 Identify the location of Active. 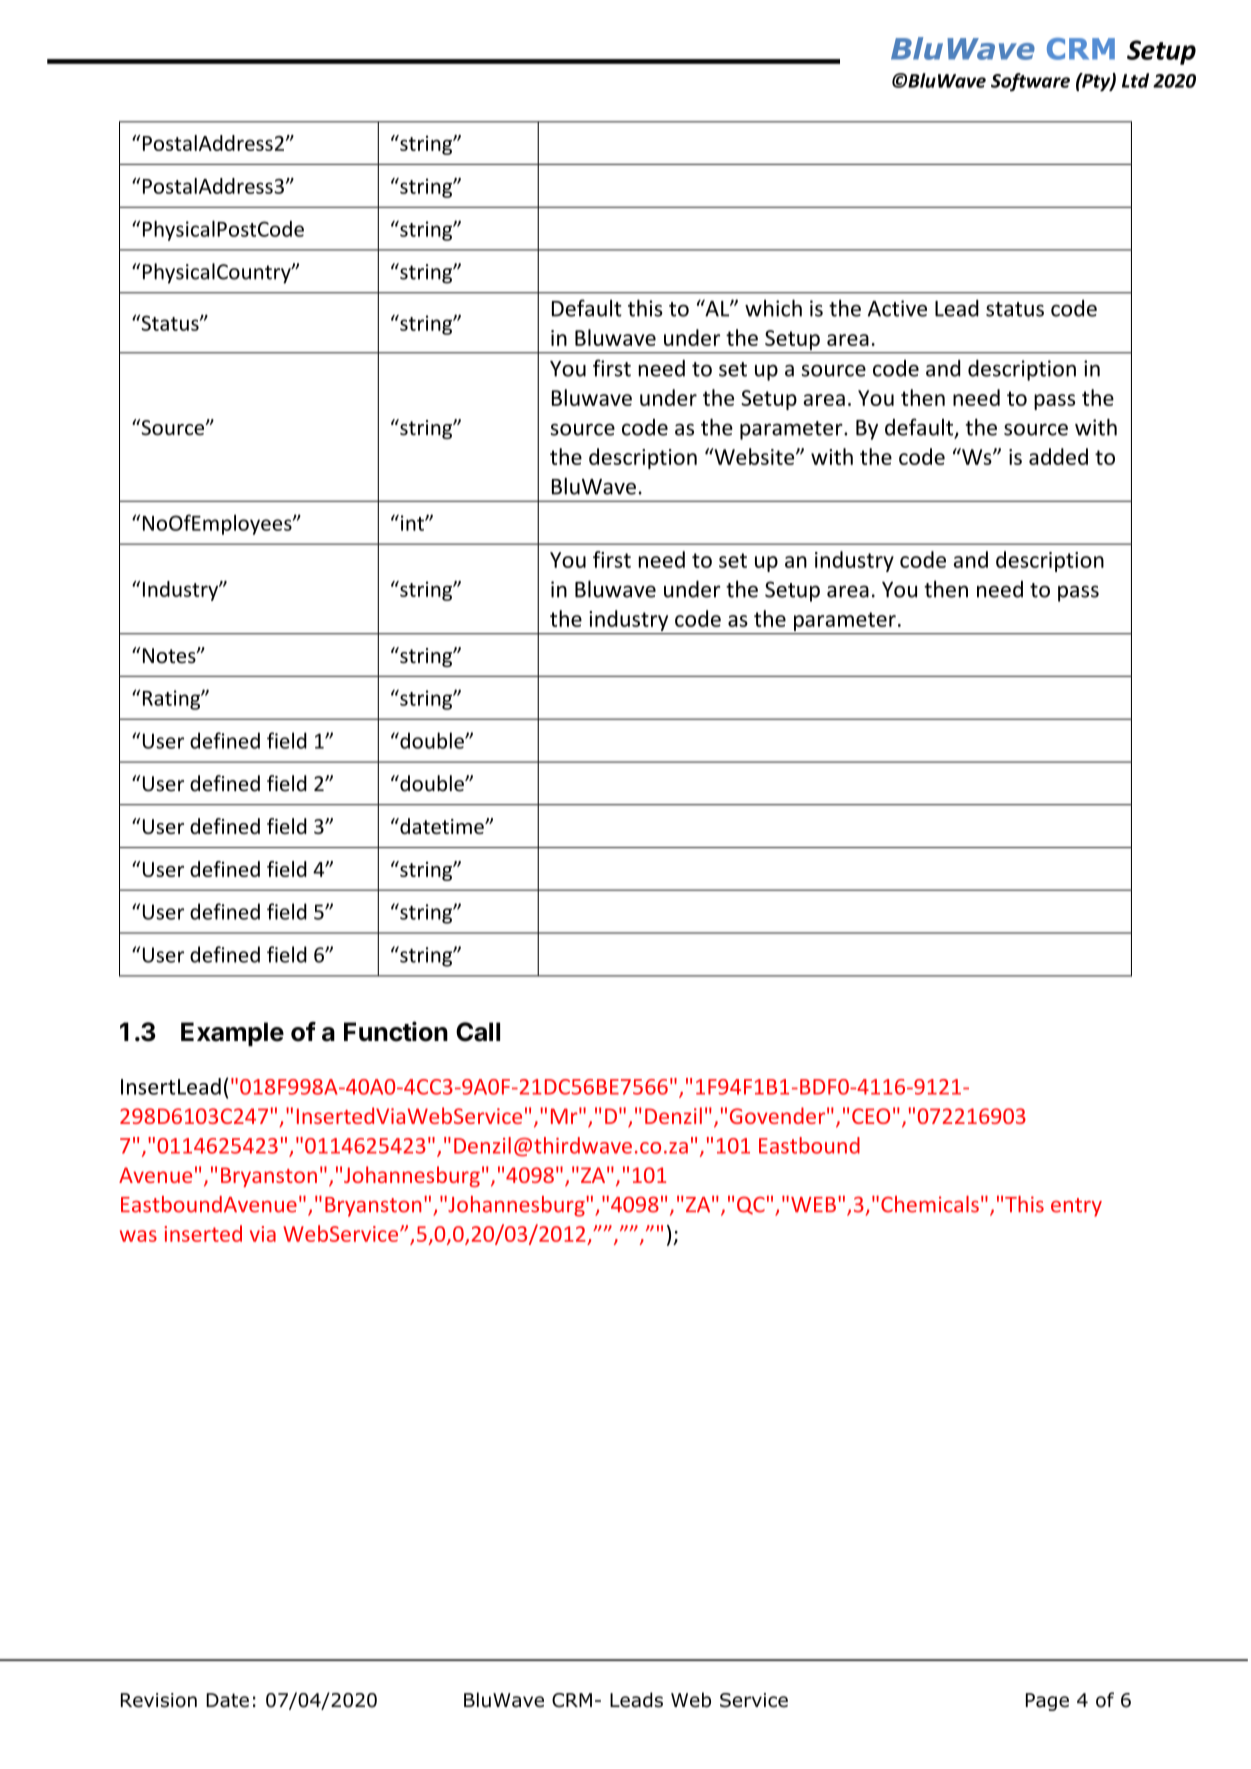
(897, 308).
